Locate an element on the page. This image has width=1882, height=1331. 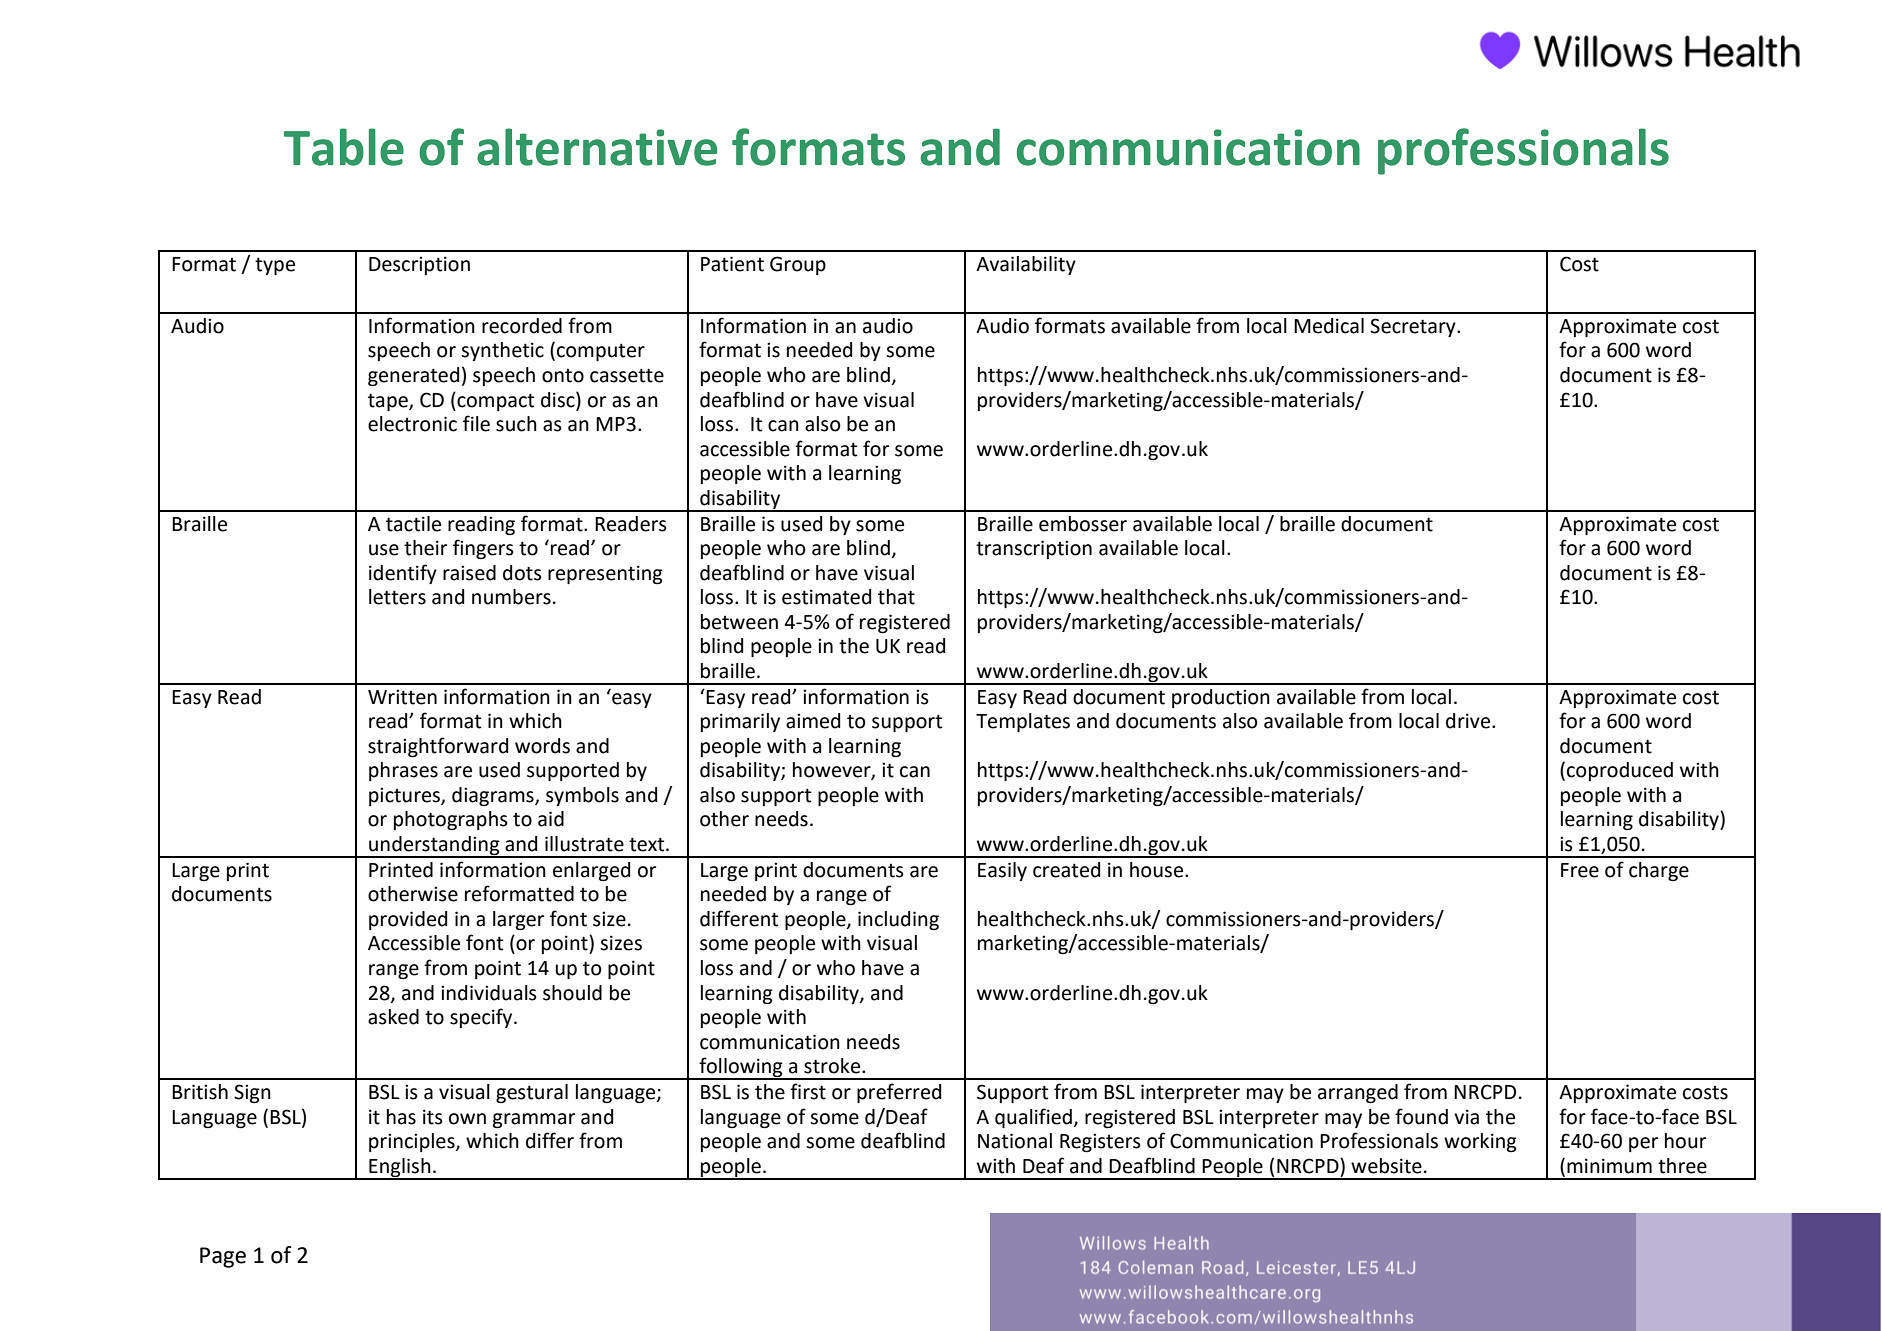
Medical is located at coordinates (1329, 326).
